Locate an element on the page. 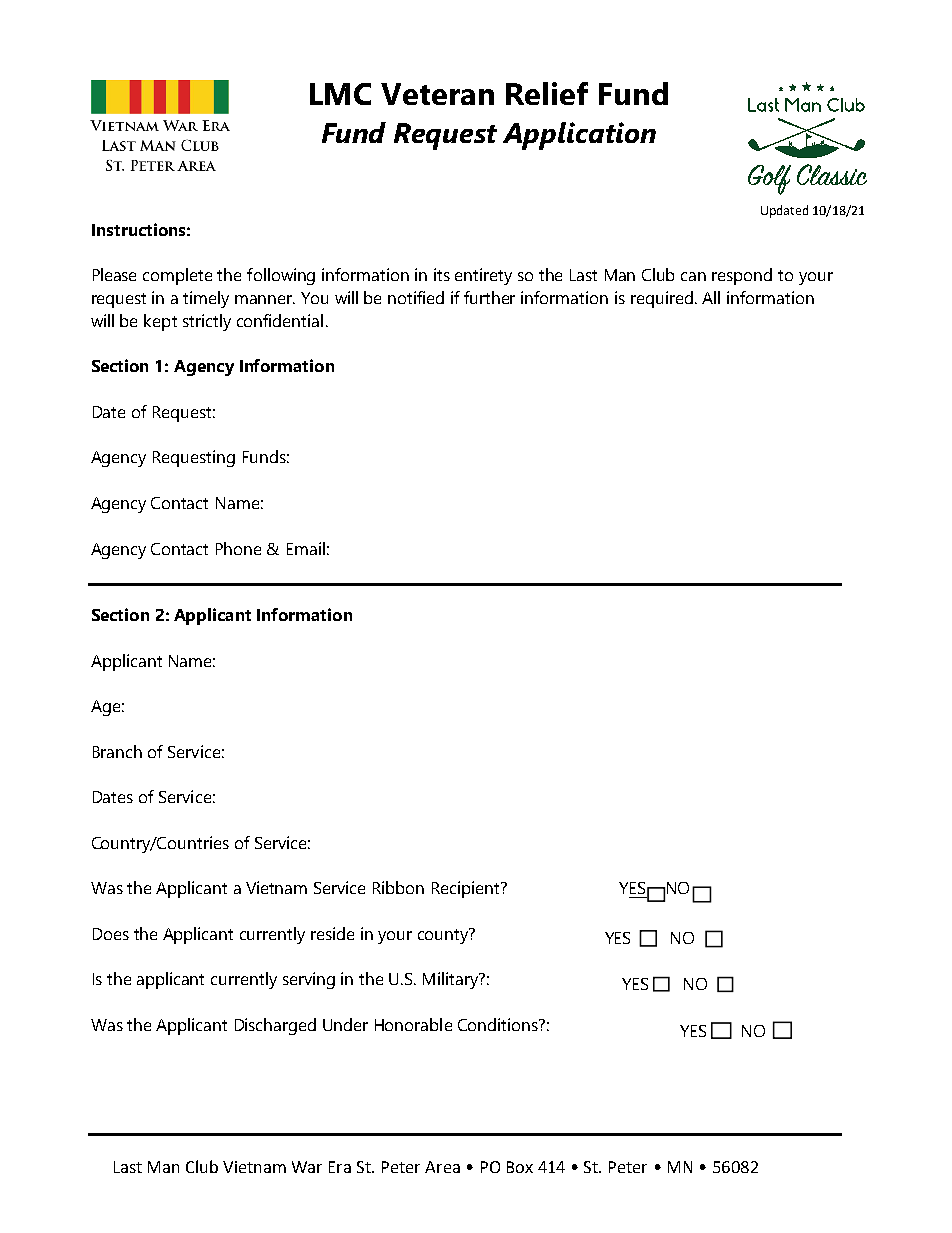 This image has width=952, height=1233. Email is located at coordinates (306, 548).
